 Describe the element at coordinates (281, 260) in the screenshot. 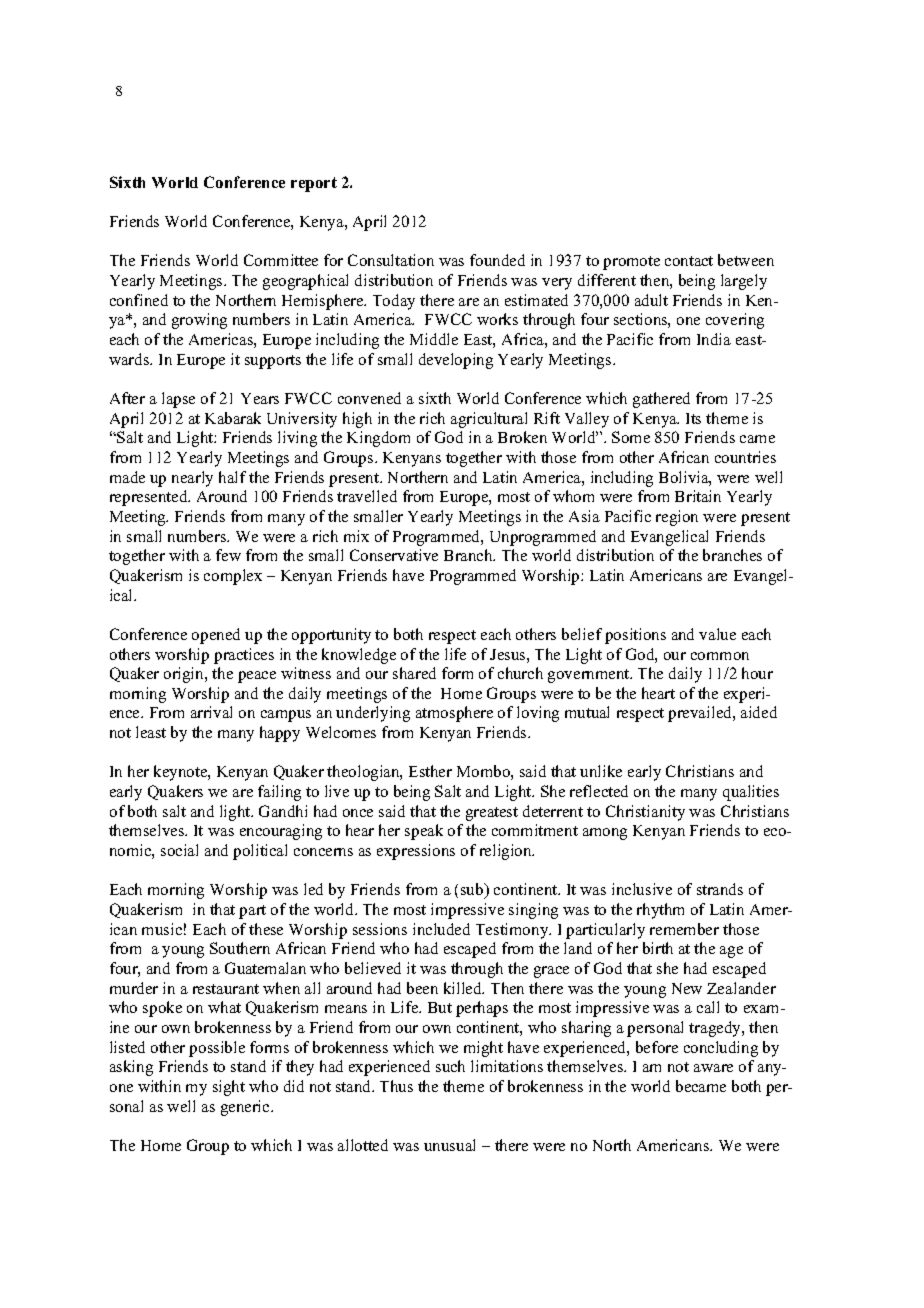

I see `Committee` at that location.
